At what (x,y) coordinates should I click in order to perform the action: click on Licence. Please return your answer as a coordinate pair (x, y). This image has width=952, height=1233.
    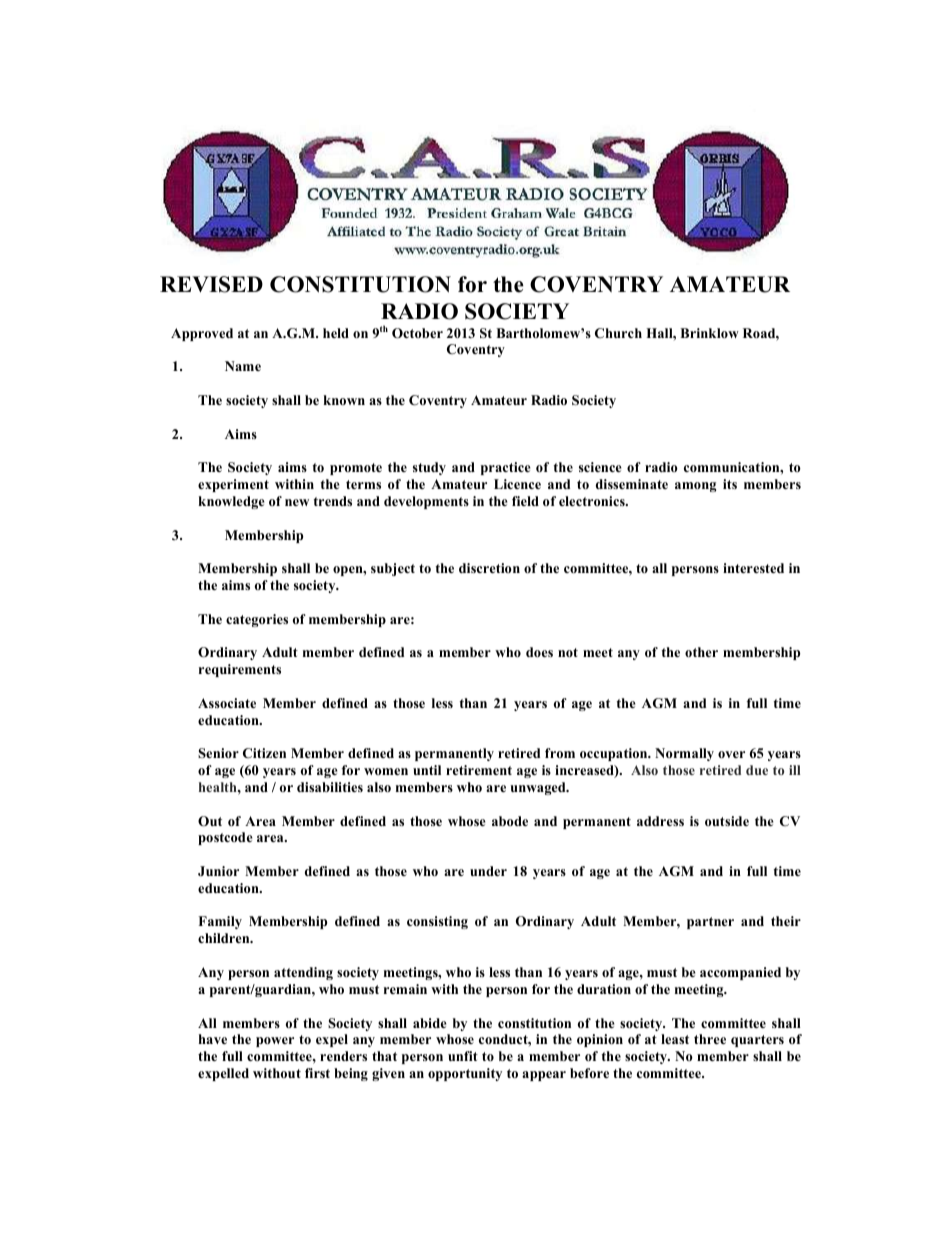
    Looking at the image, I should click on (517, 484).
